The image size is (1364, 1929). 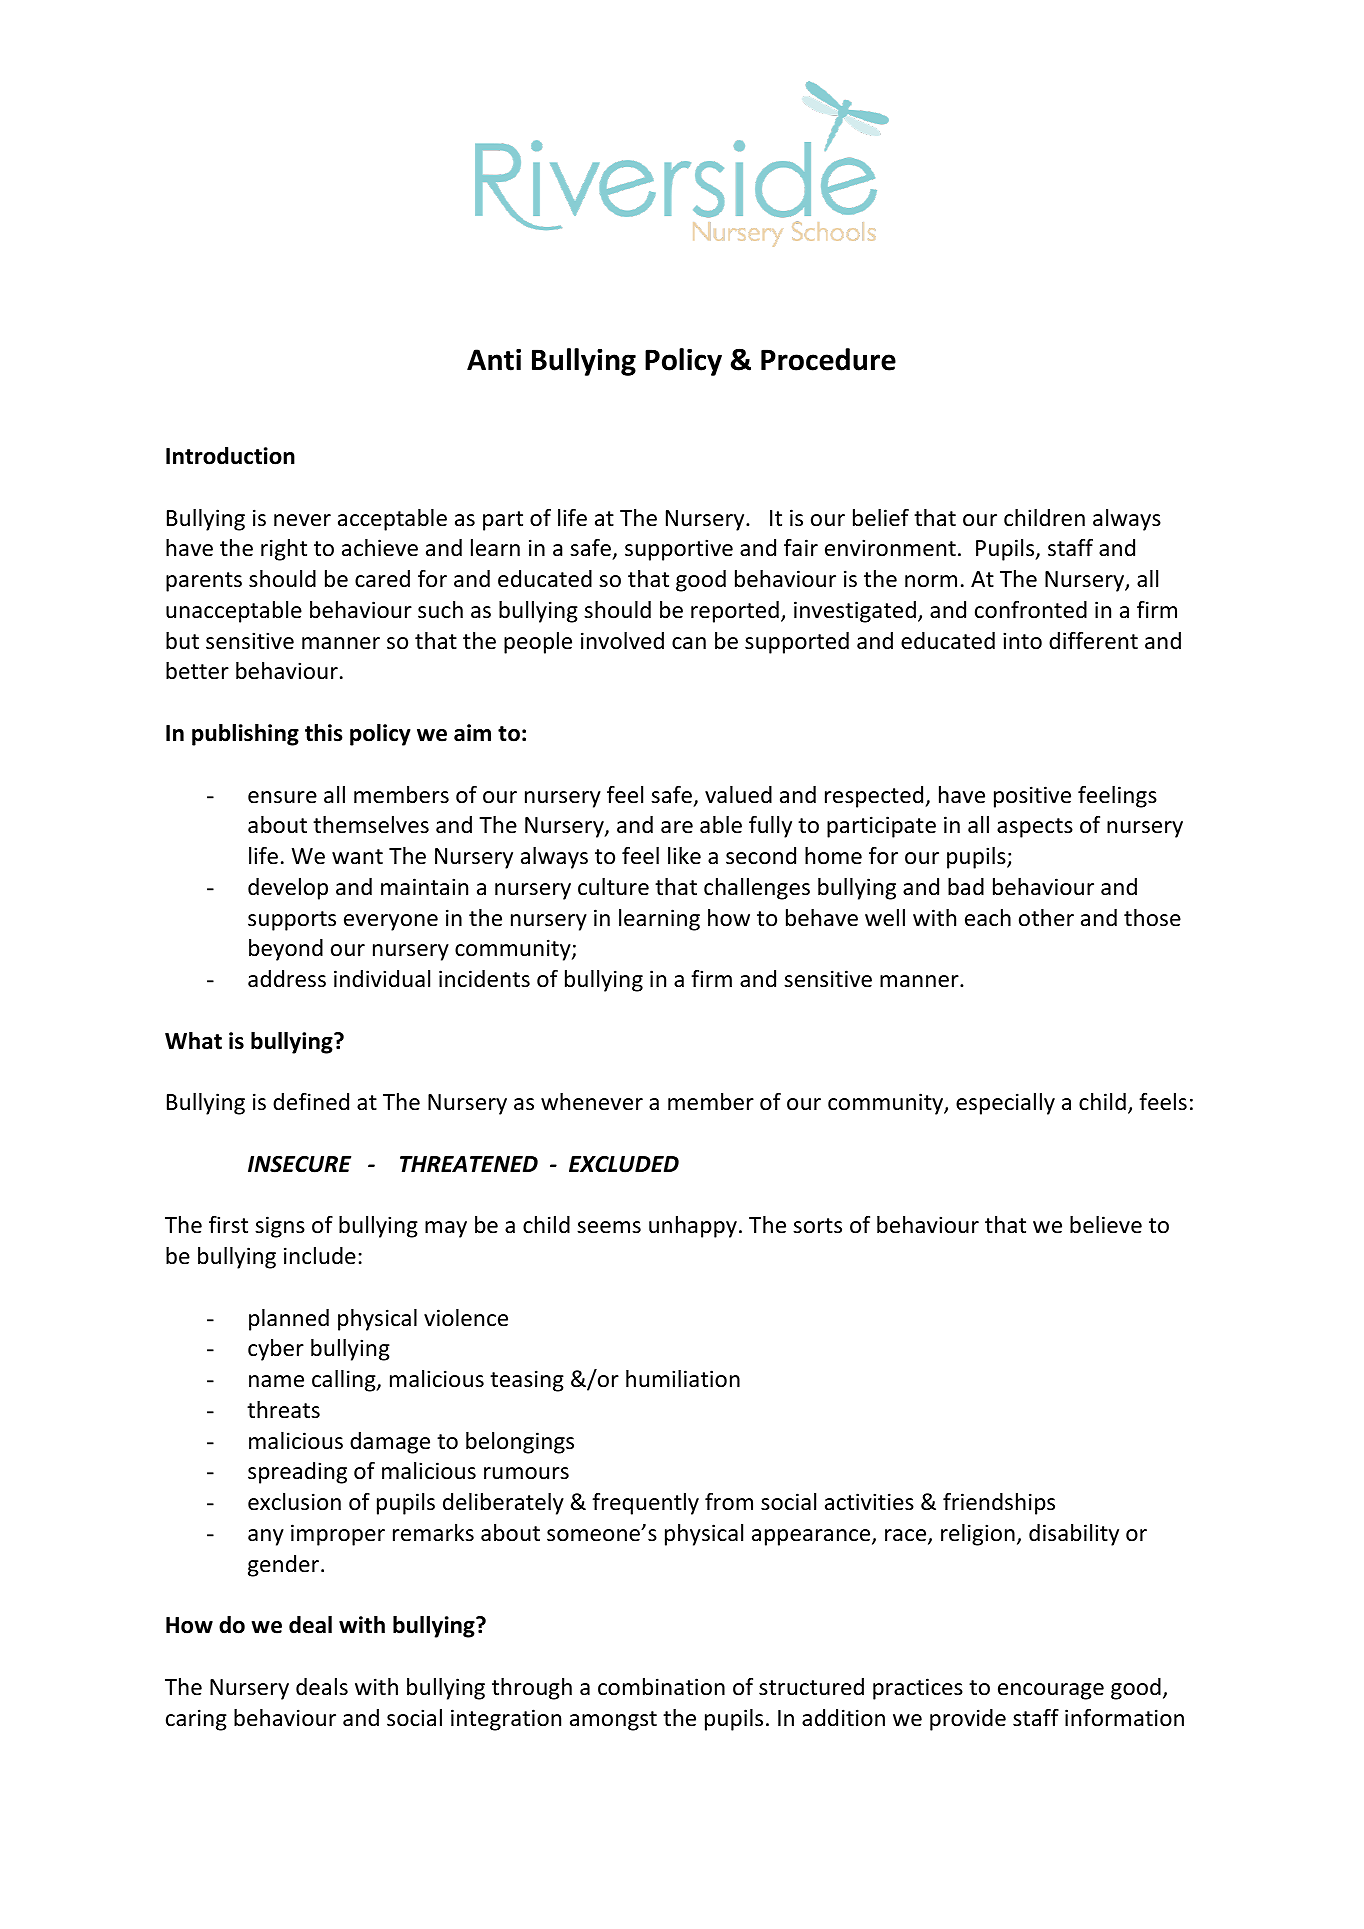 I want to click on Introduction, so click(x=230, y=456).
